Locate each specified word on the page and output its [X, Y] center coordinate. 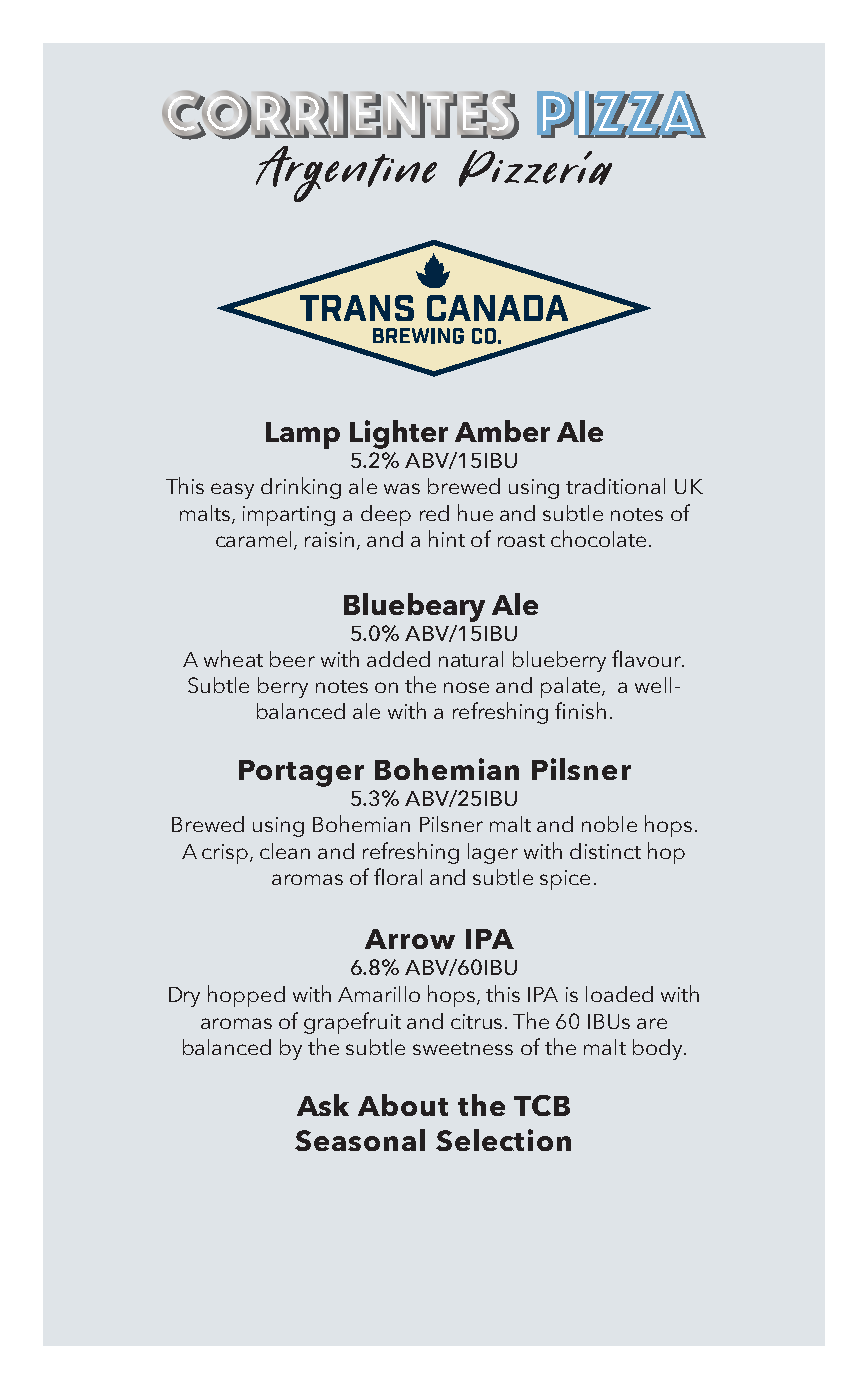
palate [572, 687]
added [398, 659]
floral [398, 876]
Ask [323, 1105]
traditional [615, 486]
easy [232, 491]
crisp [226, 854]
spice [565, 880]
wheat [233, 658]
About [403, 1105]
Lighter [399, 434]
